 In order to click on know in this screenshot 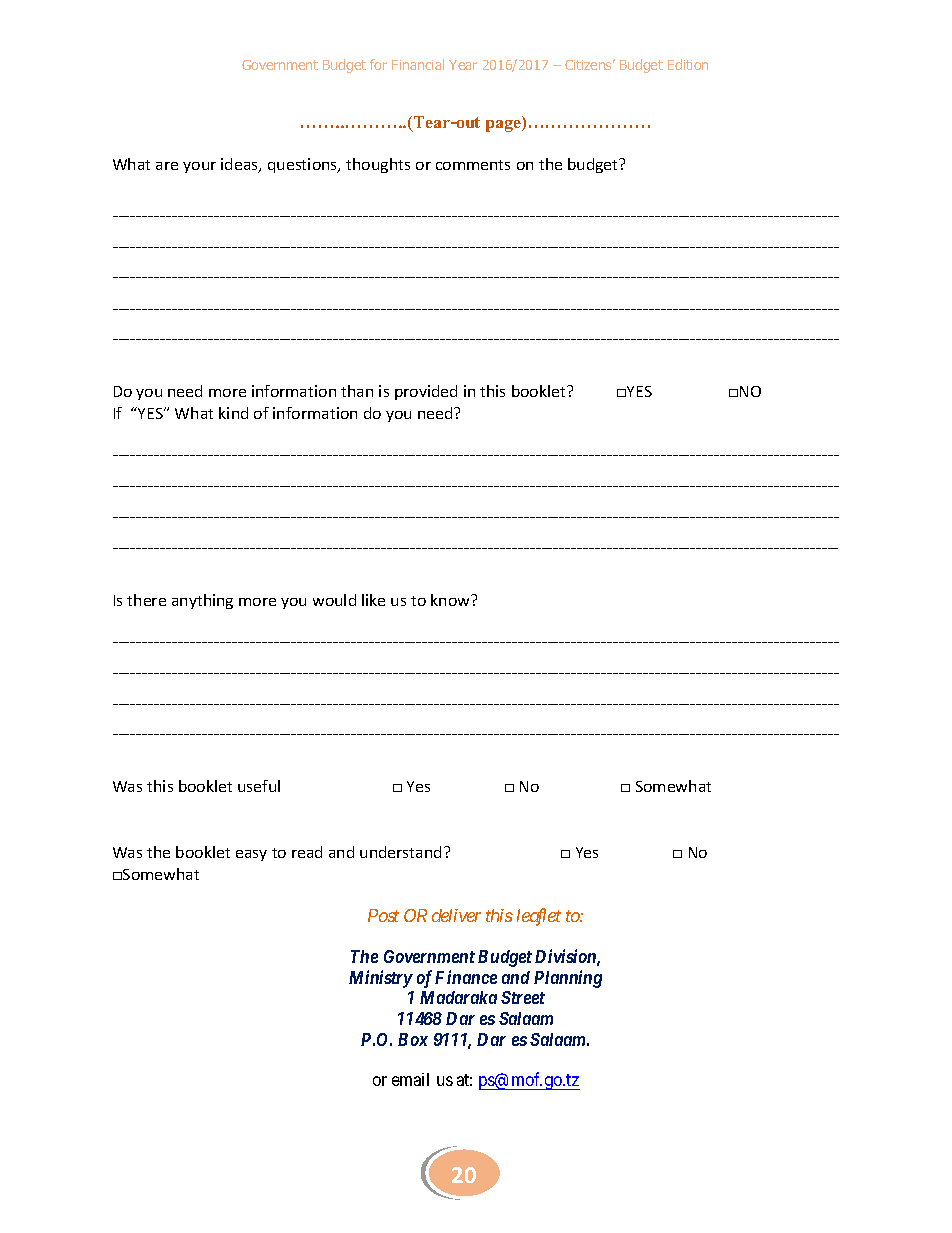, I will do `click(451, 600)`.
